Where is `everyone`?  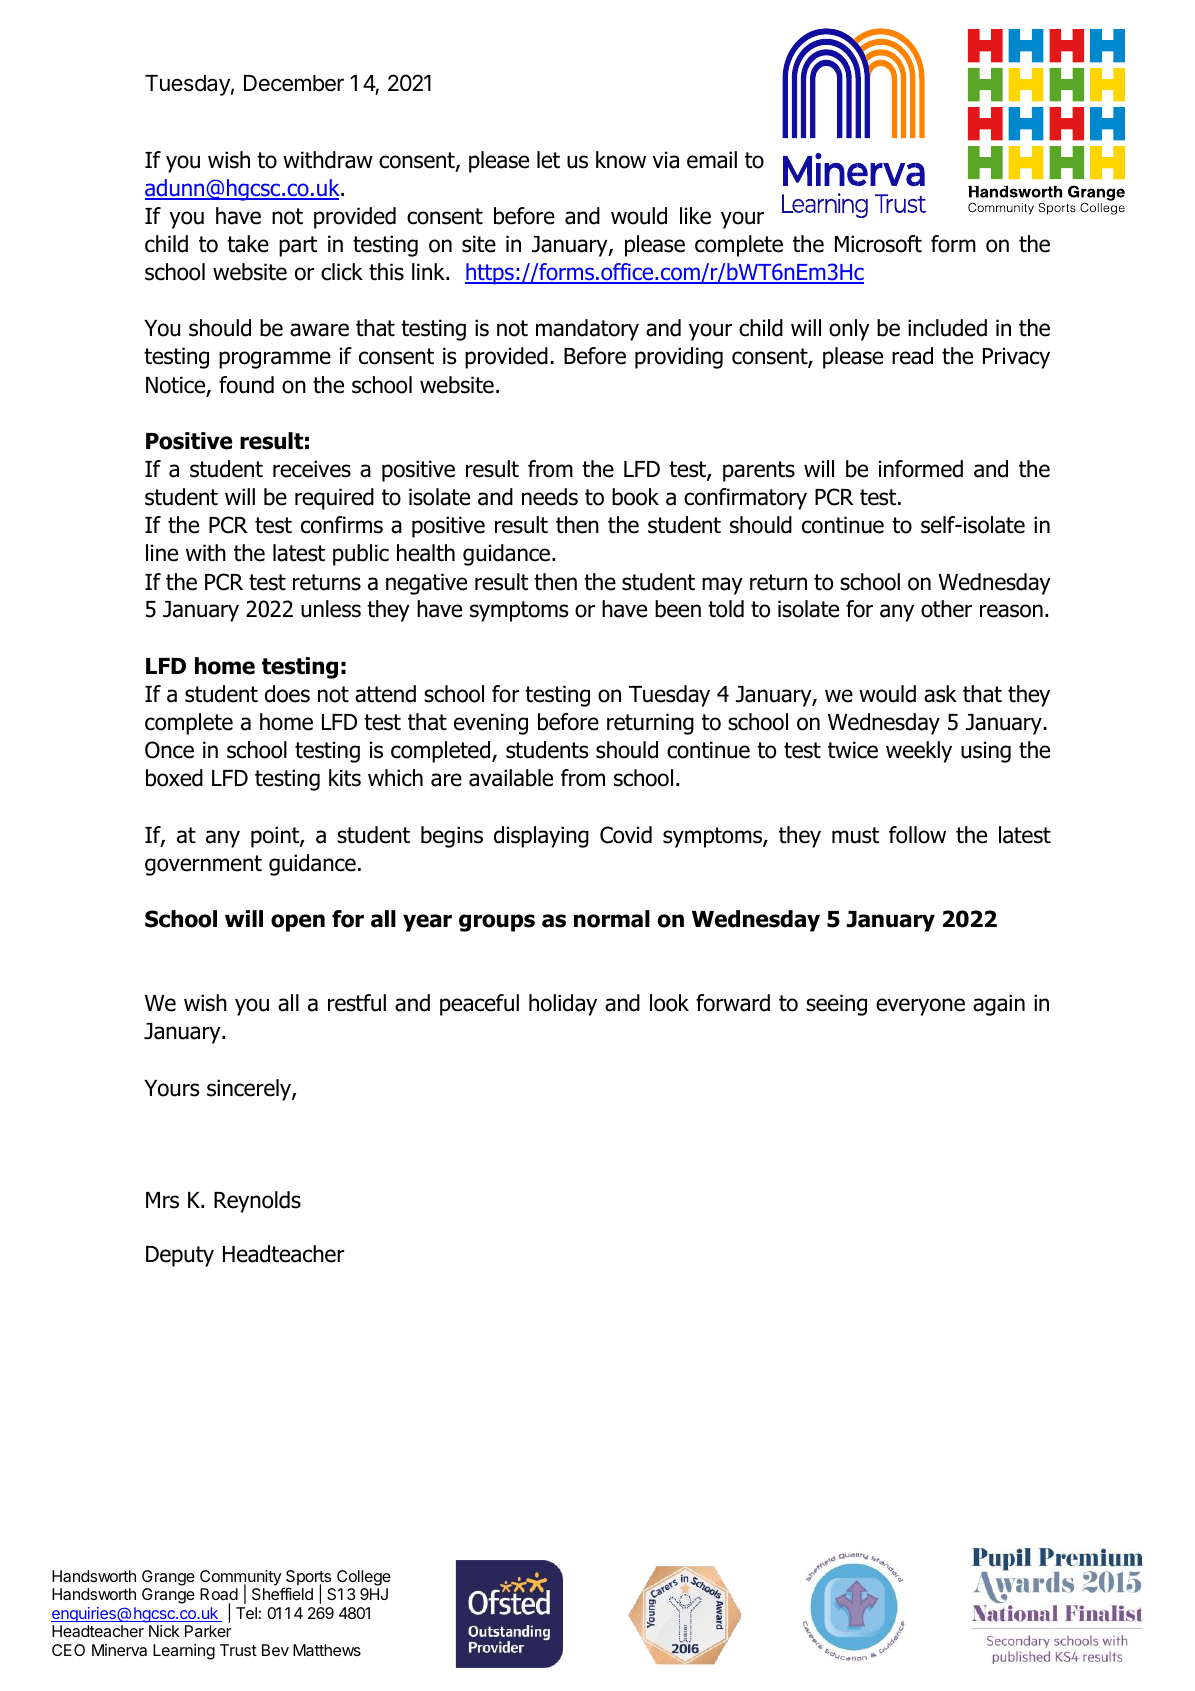 everyone is located at coordinates (920, 1007).
